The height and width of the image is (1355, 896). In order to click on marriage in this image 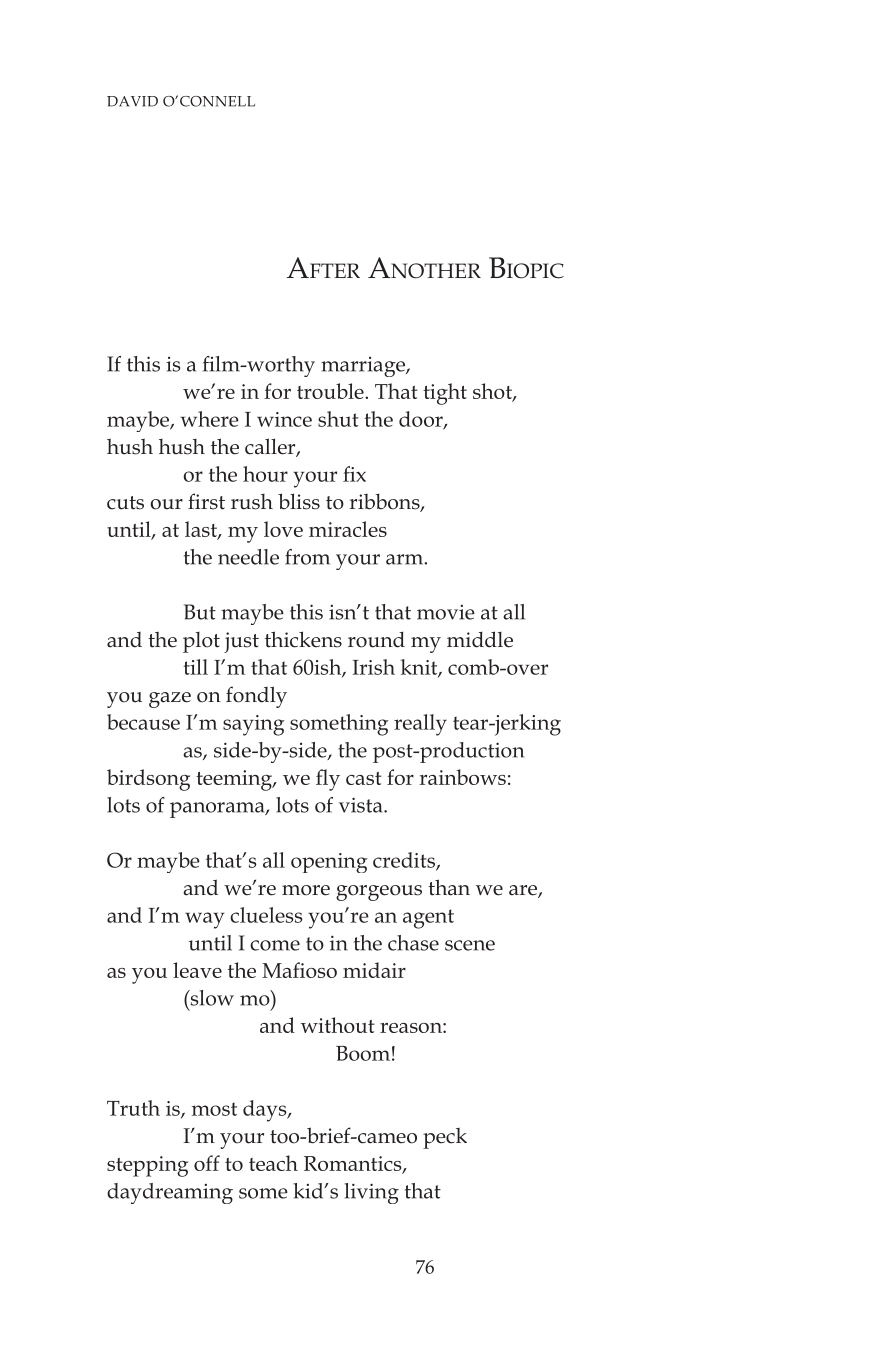, I will do `click(364, 367)`.
